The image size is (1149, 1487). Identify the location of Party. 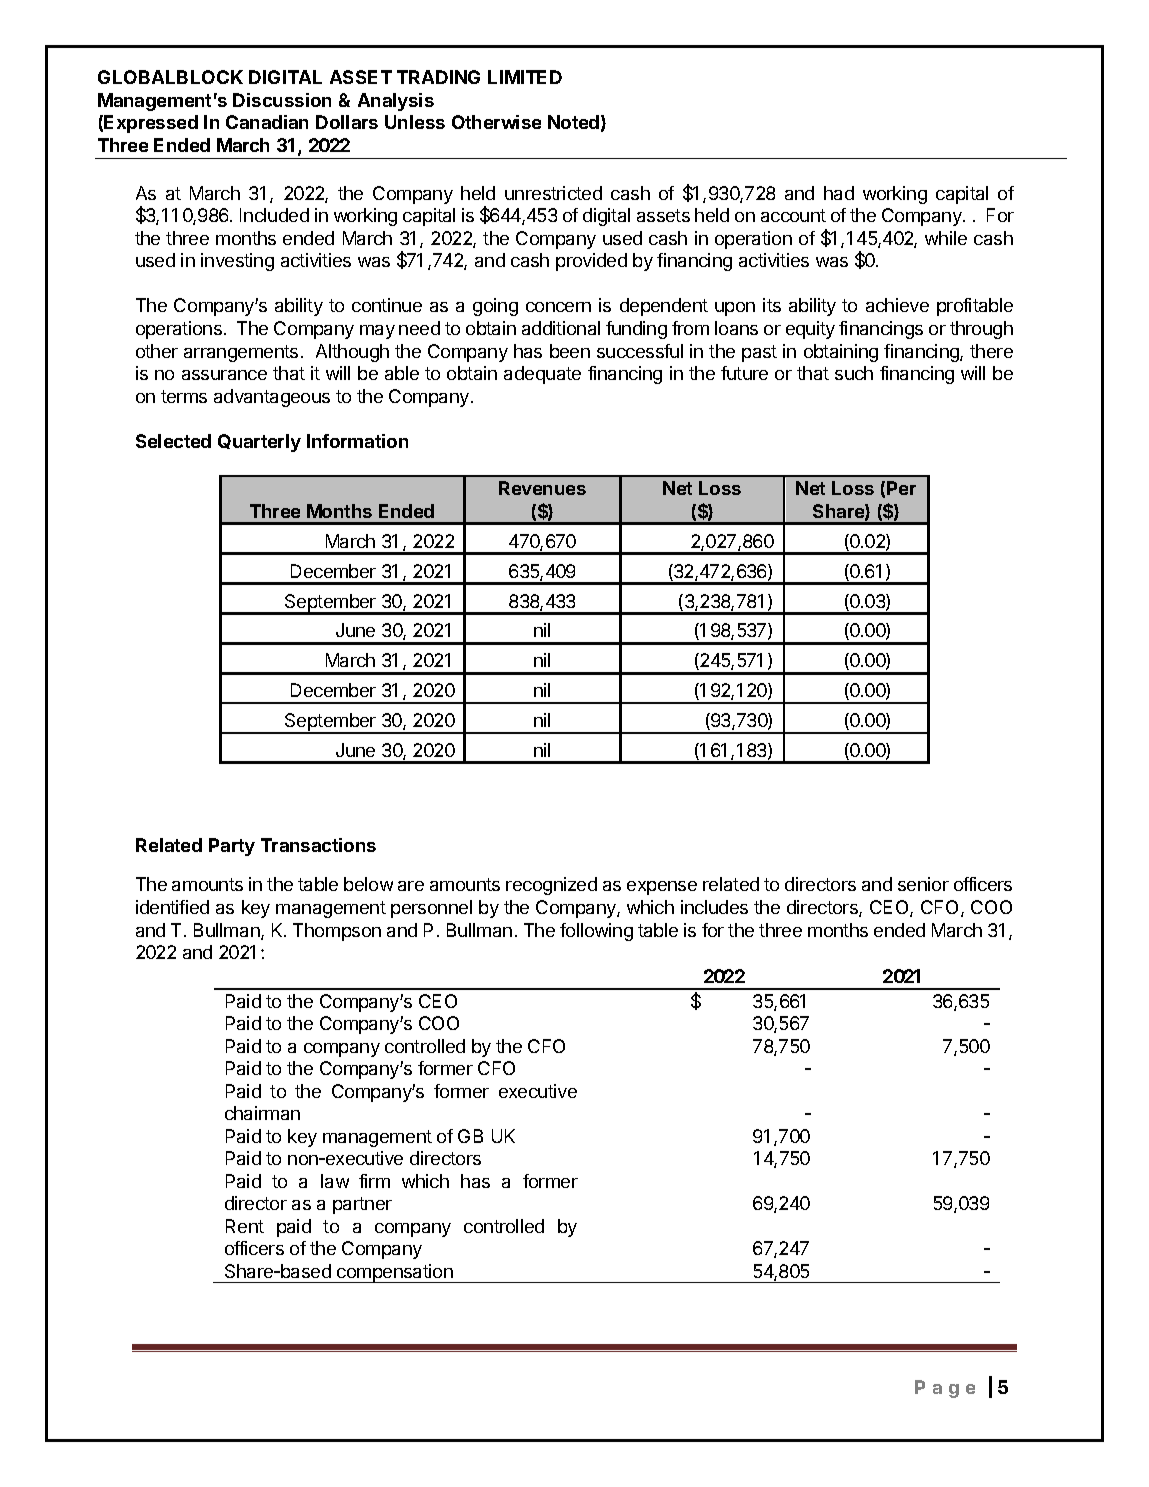
(232, 847).
